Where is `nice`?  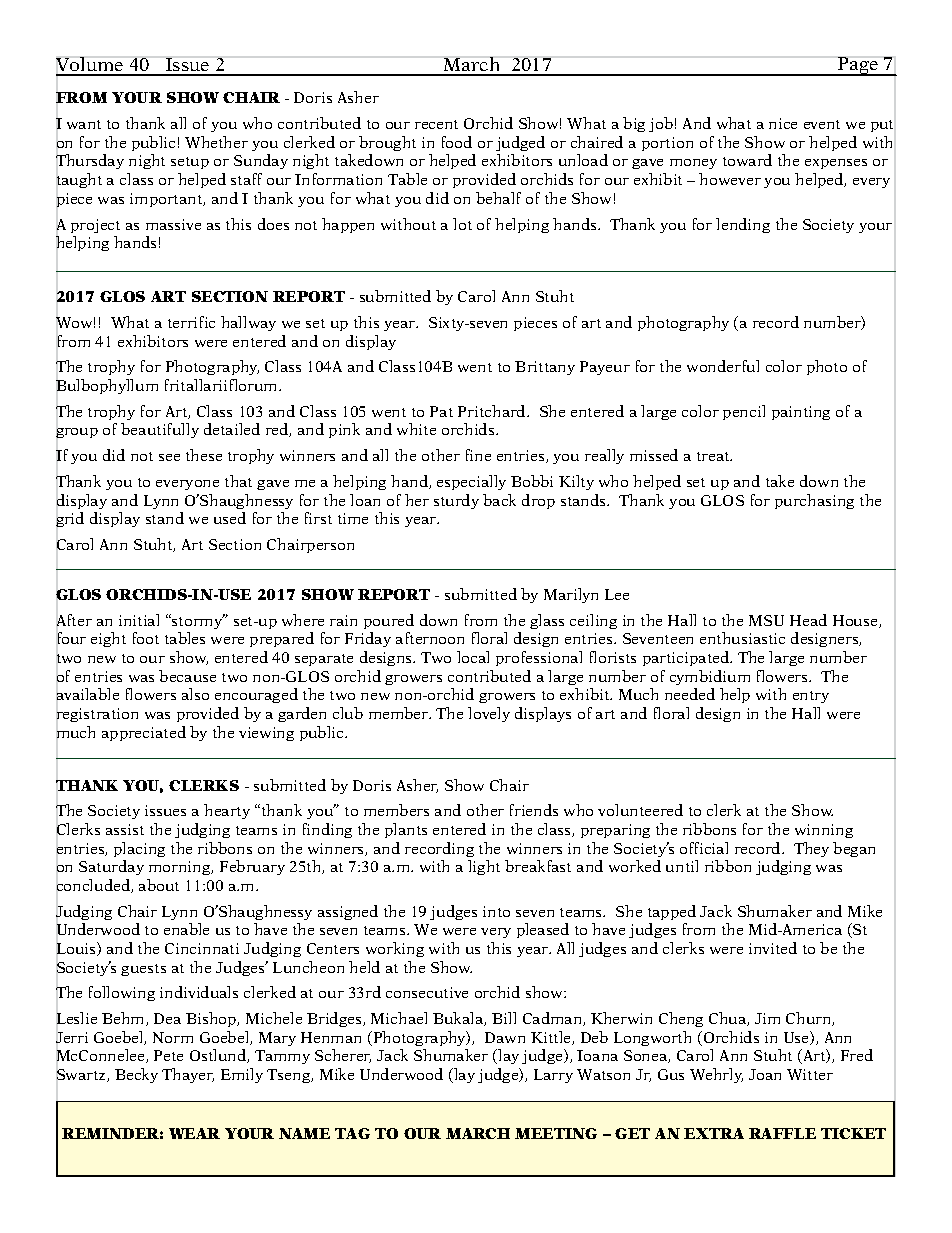
nice is located at coordinates (783, 123).
